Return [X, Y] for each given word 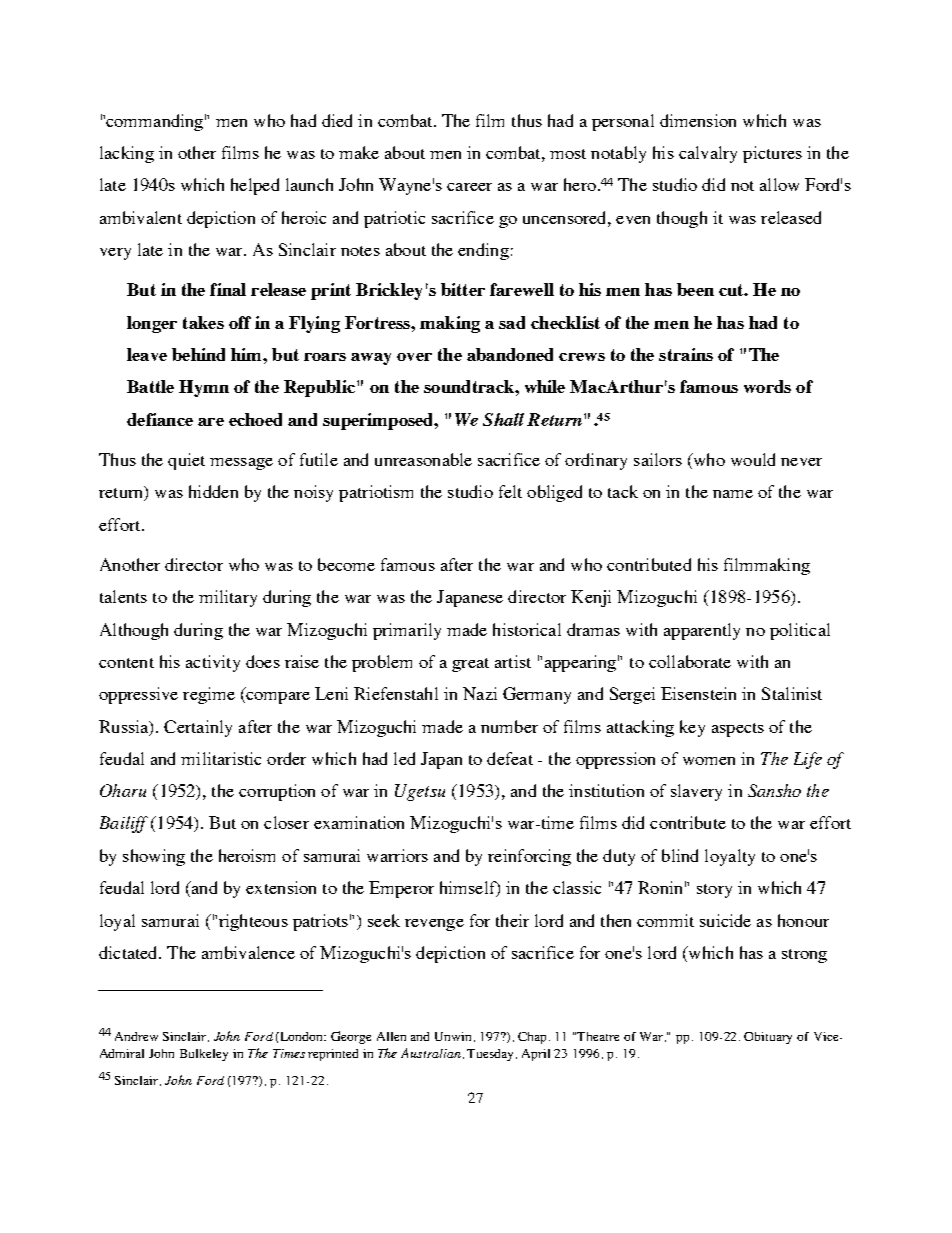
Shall [503, 419]
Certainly [198, 728]
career [469, 187]
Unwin [455, 1037]
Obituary [768, 1038]
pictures [772, 154]
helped [255, 186]
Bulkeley [204, 1055]
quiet [186, 461]
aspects [738, 730]
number [509, 726]
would [753, 459]
